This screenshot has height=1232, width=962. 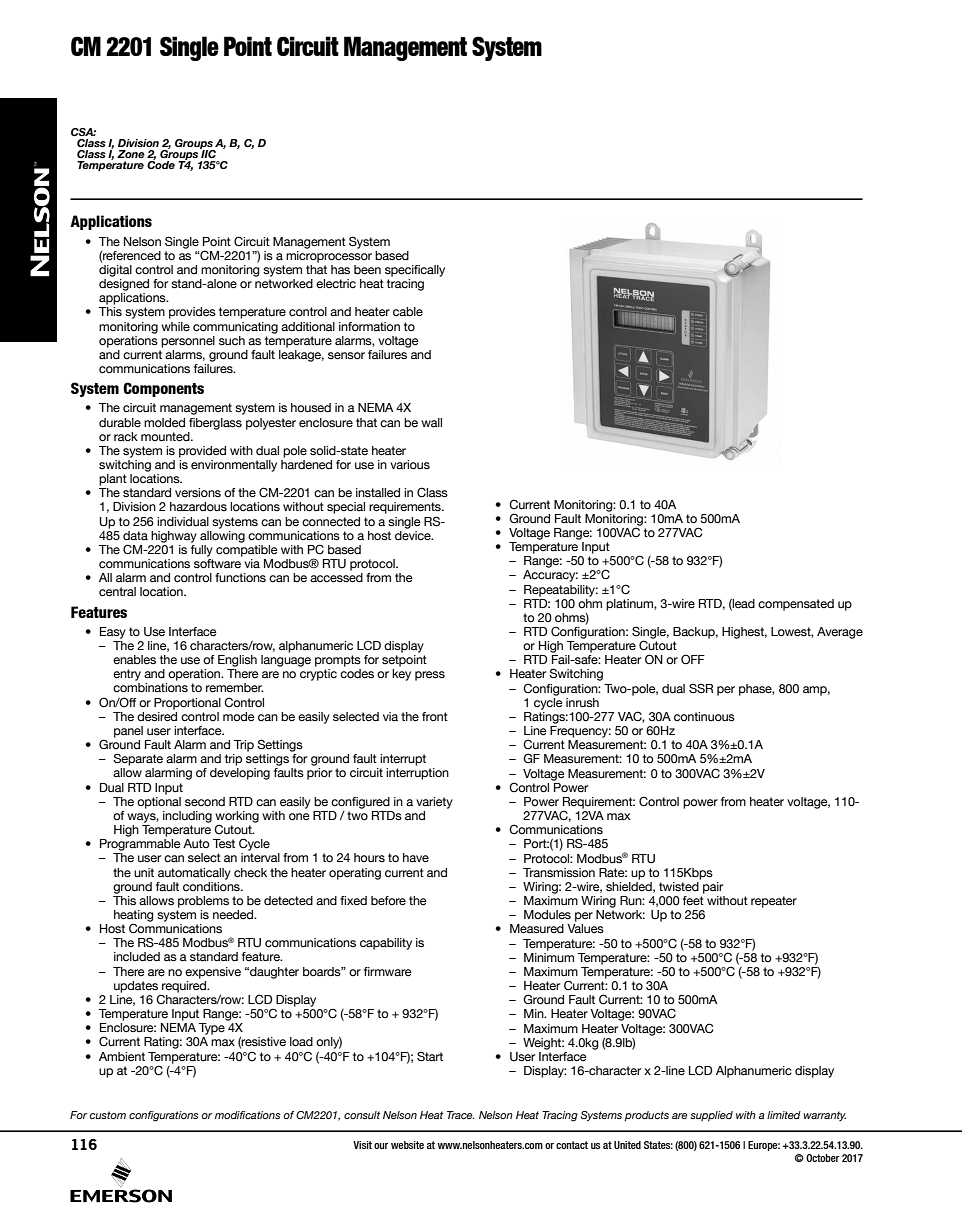 I want to click on have, so click(x=416, y=858).
